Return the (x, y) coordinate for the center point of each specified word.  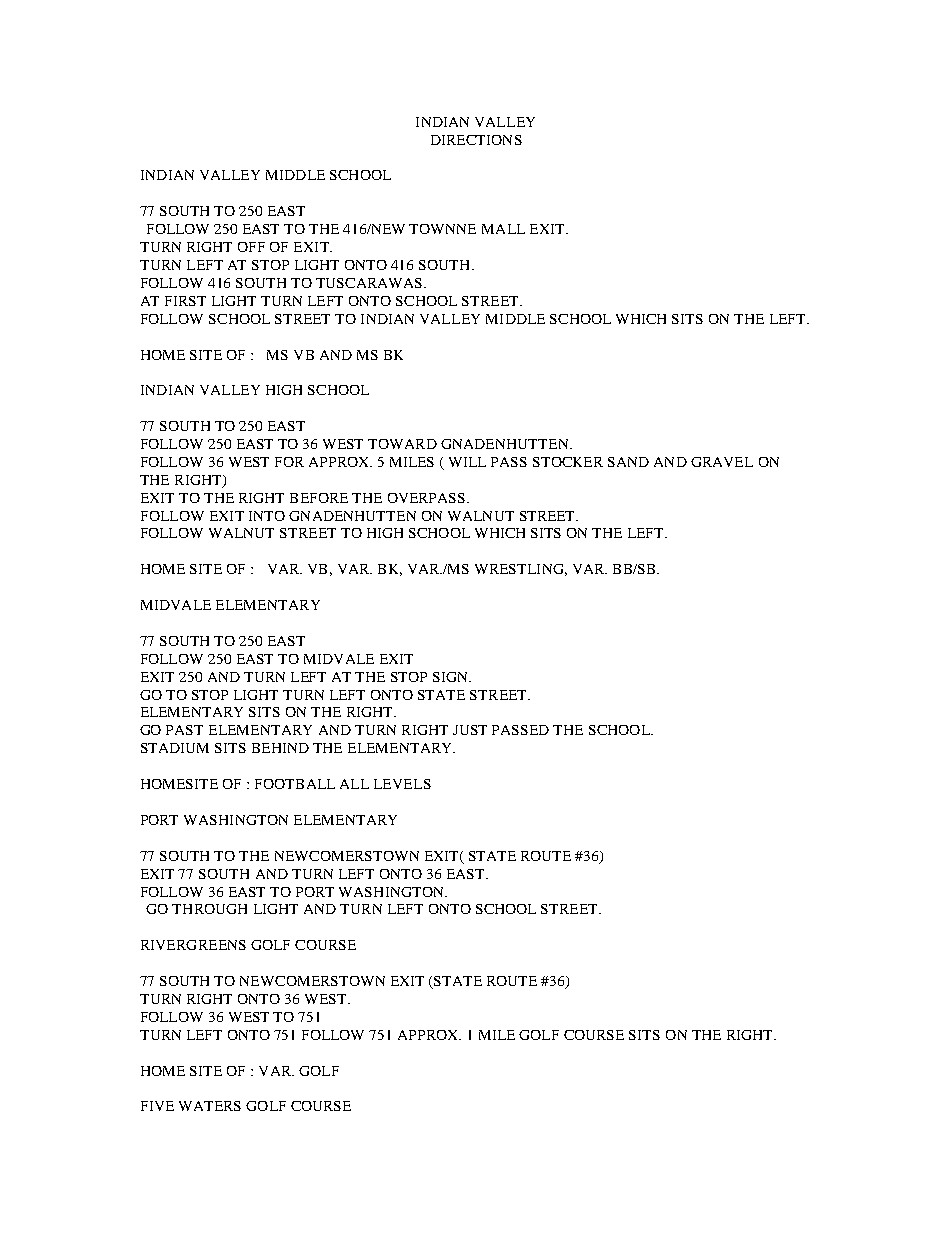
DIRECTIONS (476, 140)
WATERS (210, 1106)
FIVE (157, 1106)
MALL (503, 229)
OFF (251, 247)
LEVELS (402, 784)
